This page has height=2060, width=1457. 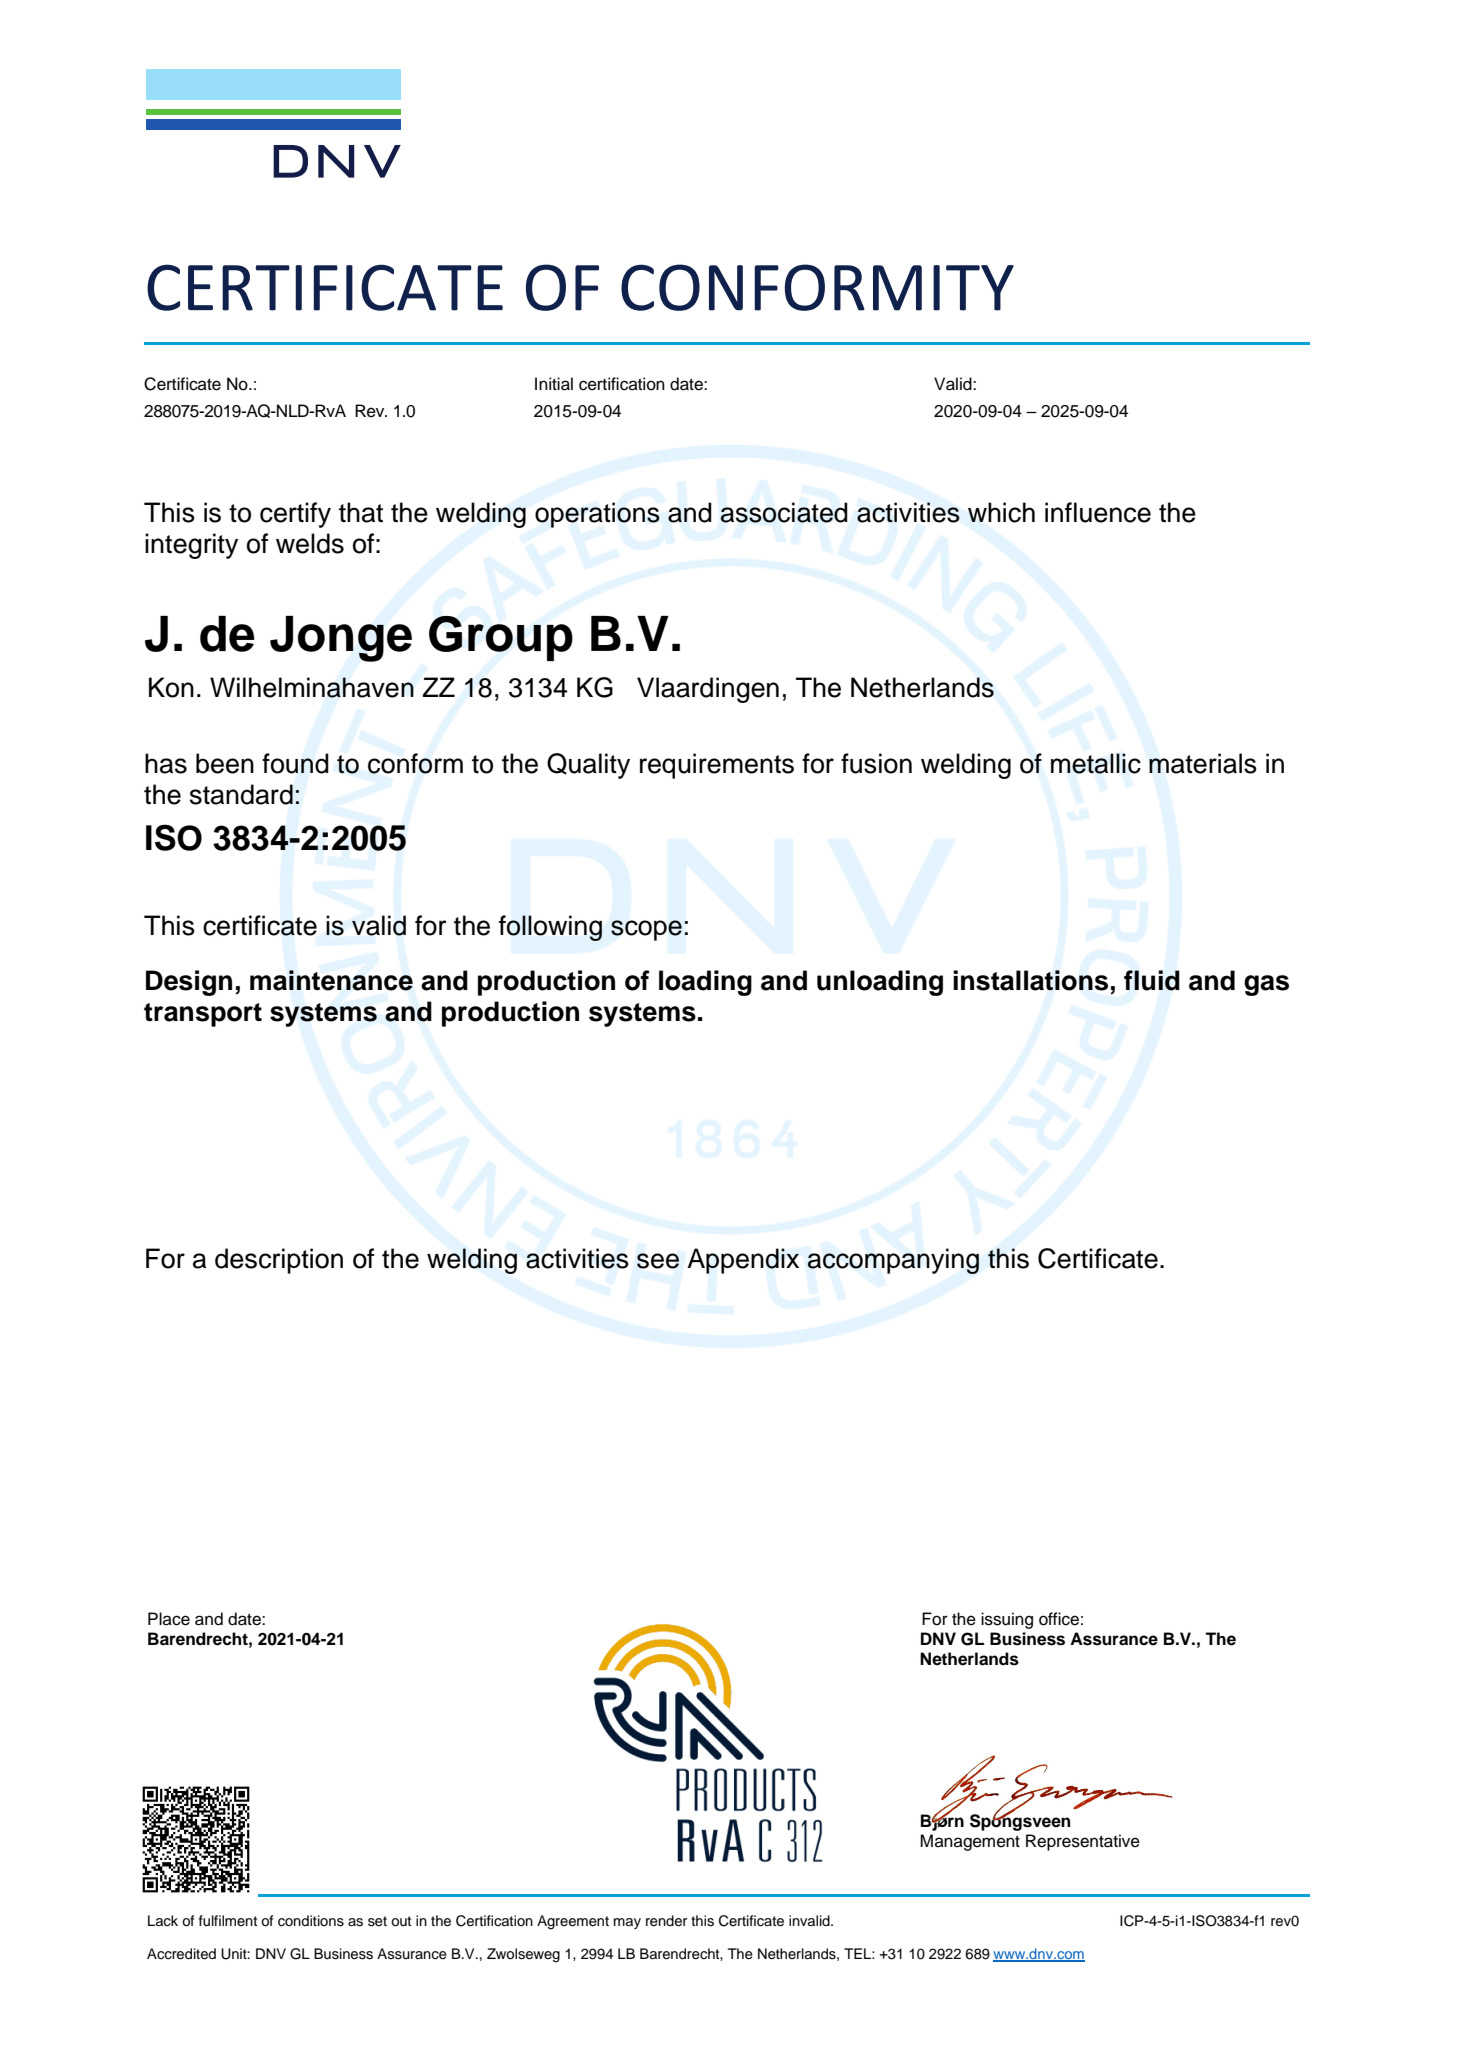 I want to click on requirements, so click(x=717, y=766).
